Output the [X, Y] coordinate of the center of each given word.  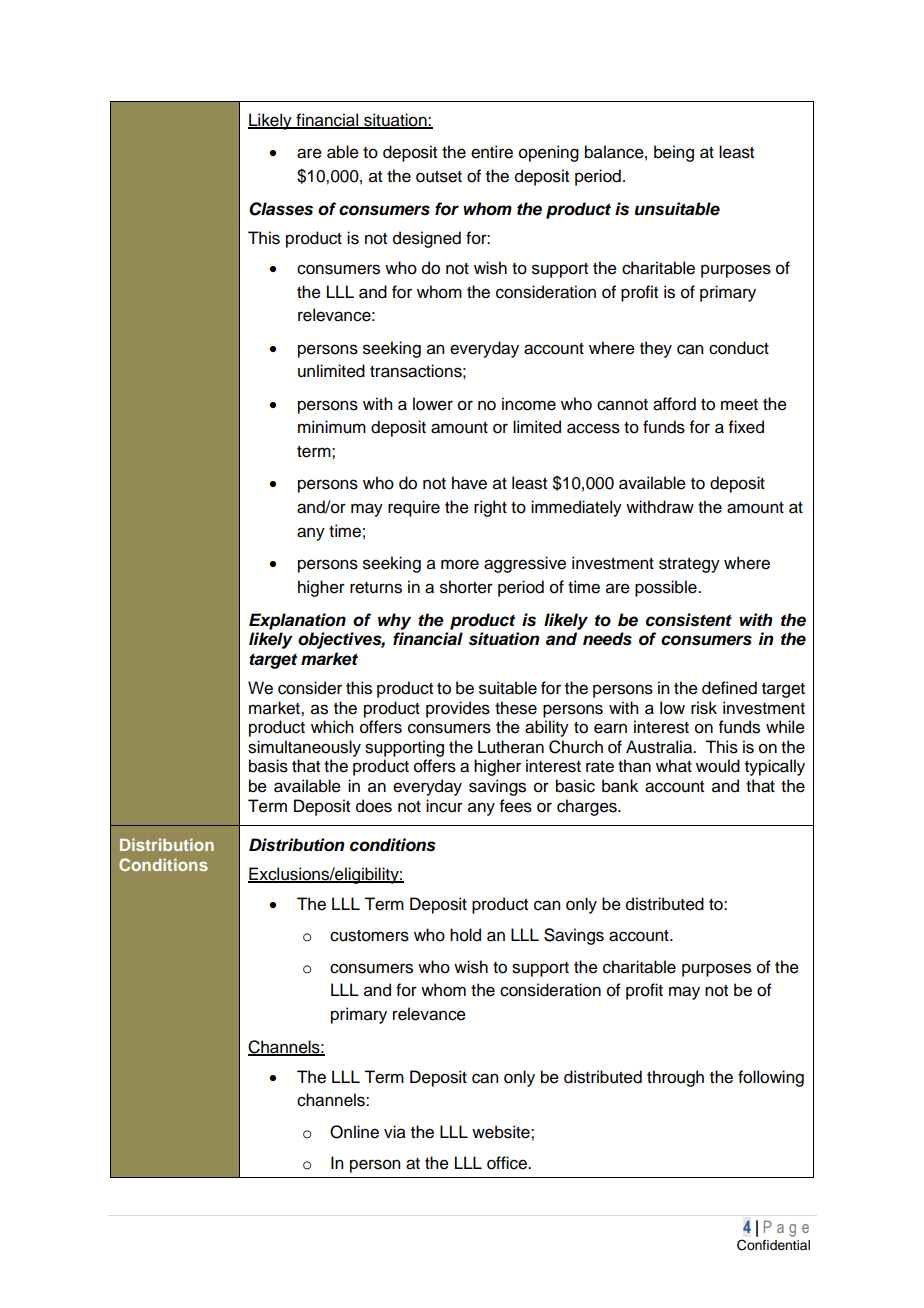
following [771, 1078]
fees [516, 806]
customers [369, 936]
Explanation [297, 621]
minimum [332, 427]
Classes [281, 209]
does [374, 806]
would [718, 766]
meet [739, 405]
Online [354, 1132]
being [674, 153]
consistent [689, 620]
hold [465, 935]
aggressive [525, 564]
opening [549, 153]
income [529, 404]
